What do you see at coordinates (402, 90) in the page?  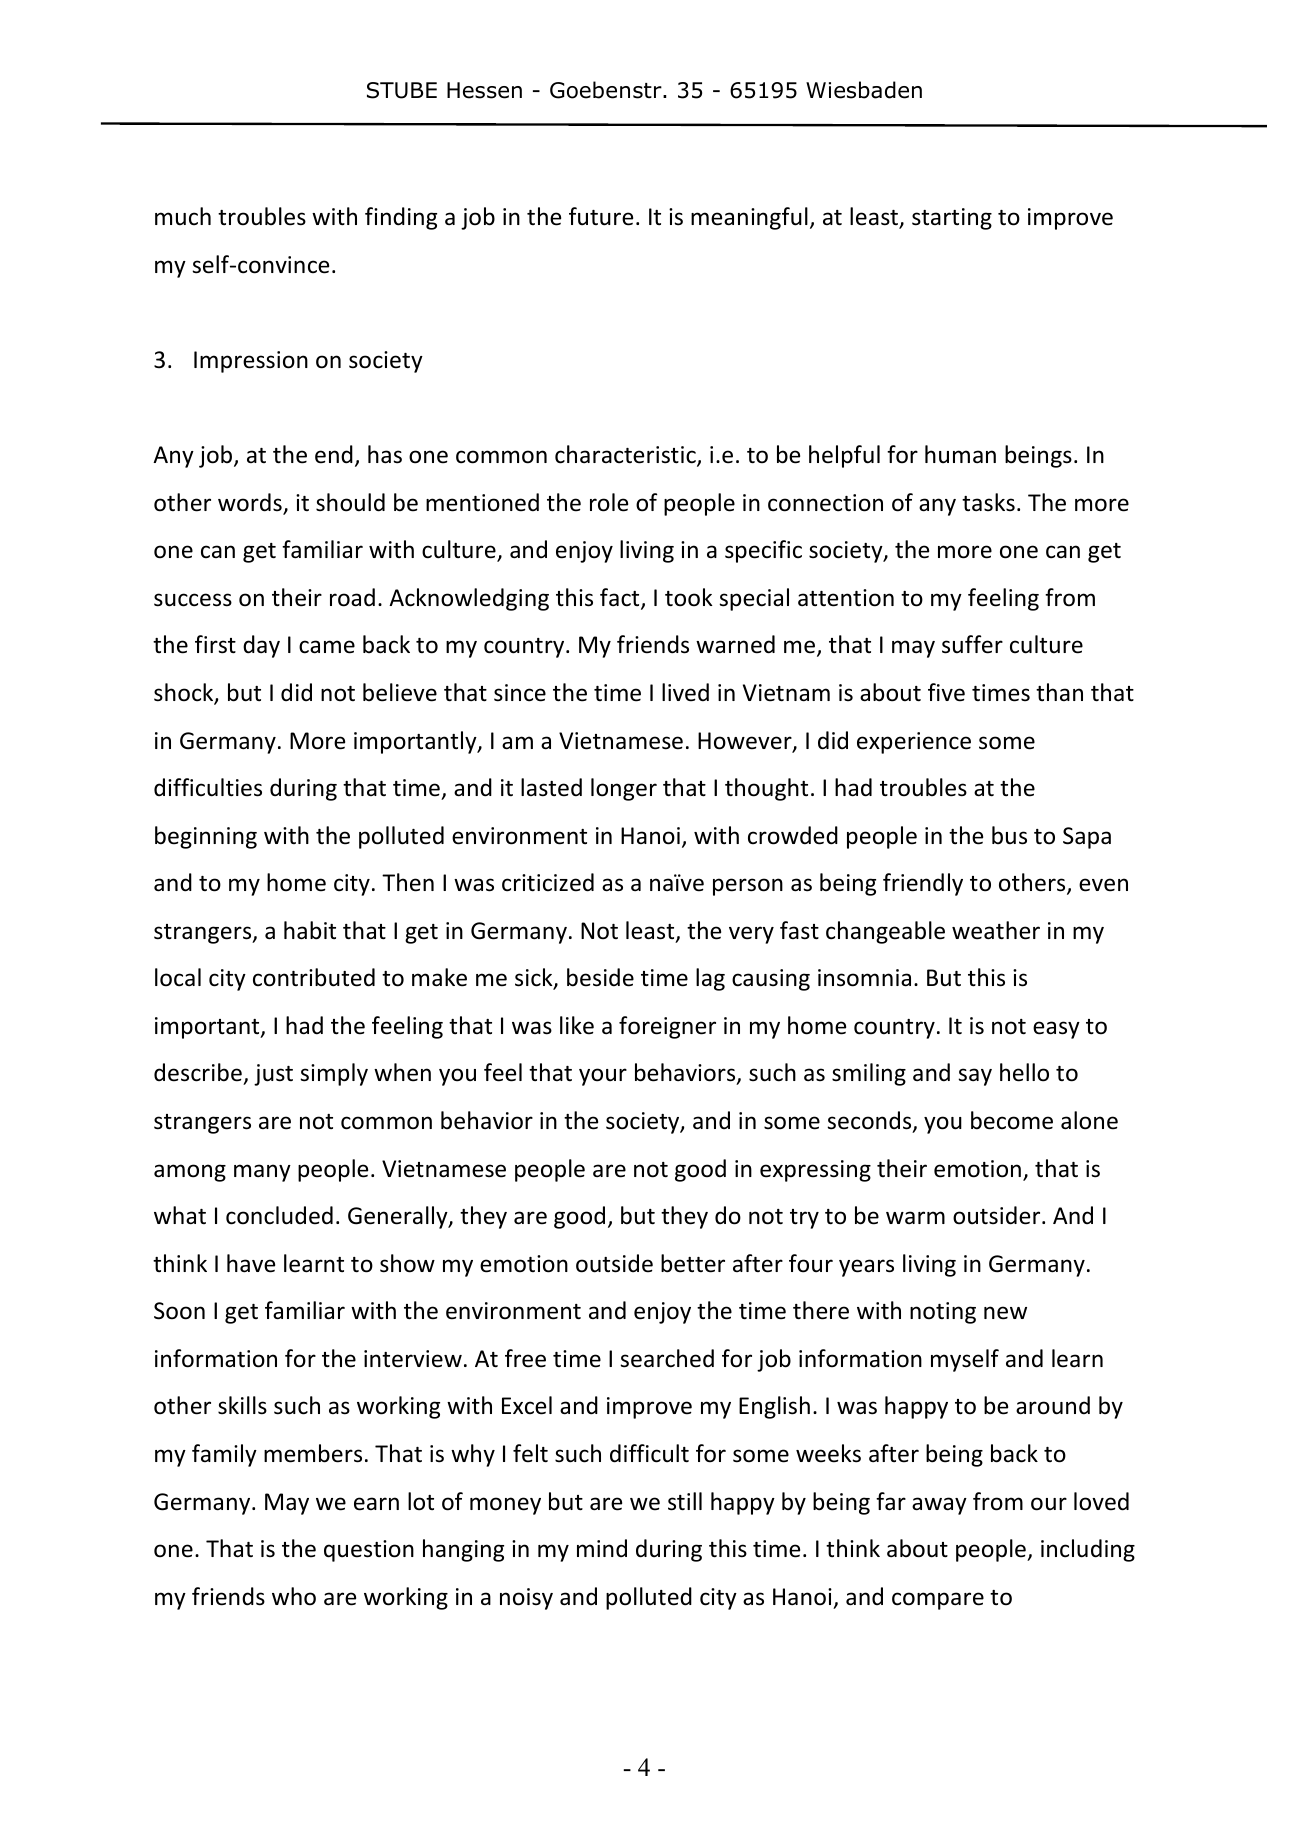 I see `STUBE` at bounding box center [402, 90].
